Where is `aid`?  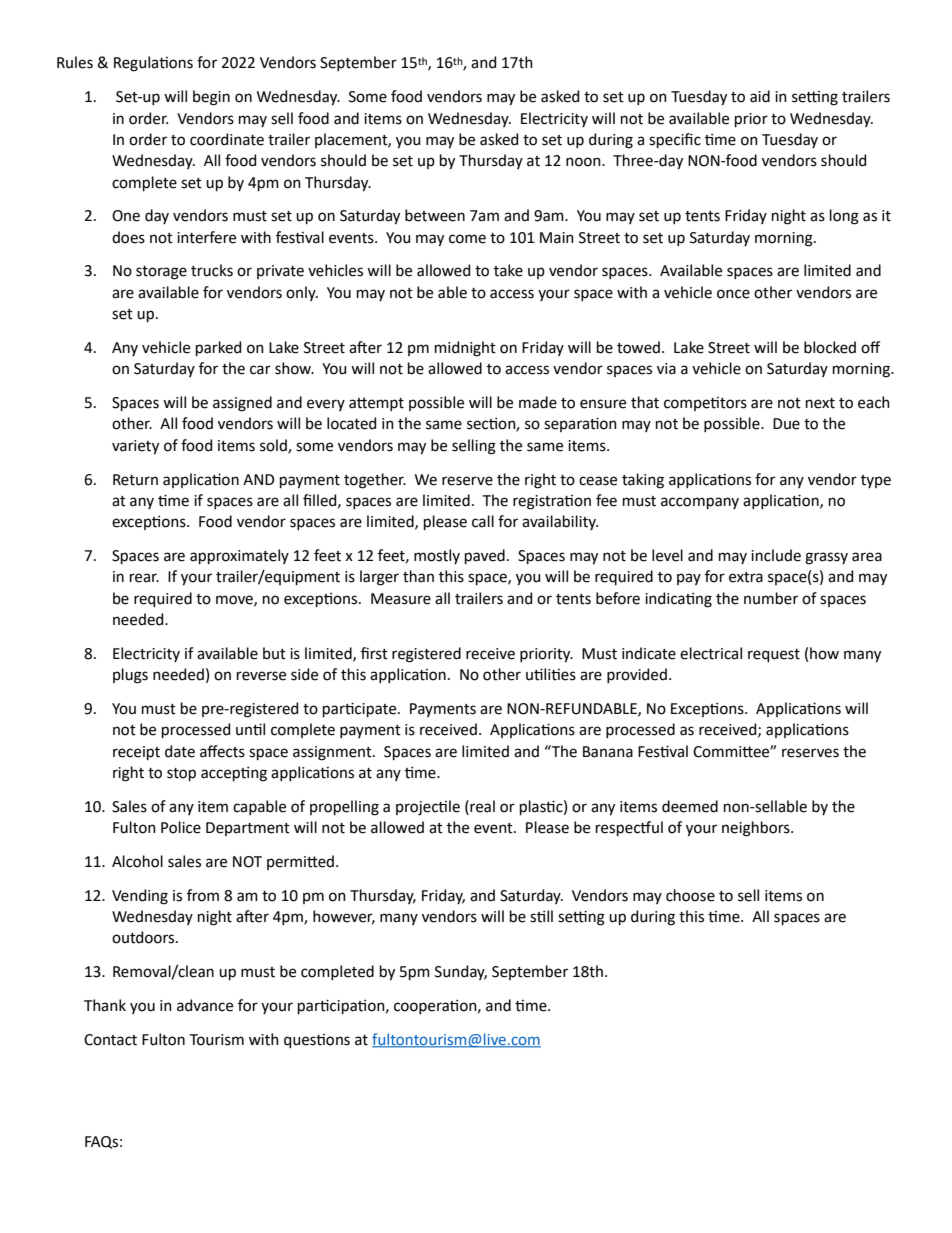 aid is located at coordinates (760, 96).
